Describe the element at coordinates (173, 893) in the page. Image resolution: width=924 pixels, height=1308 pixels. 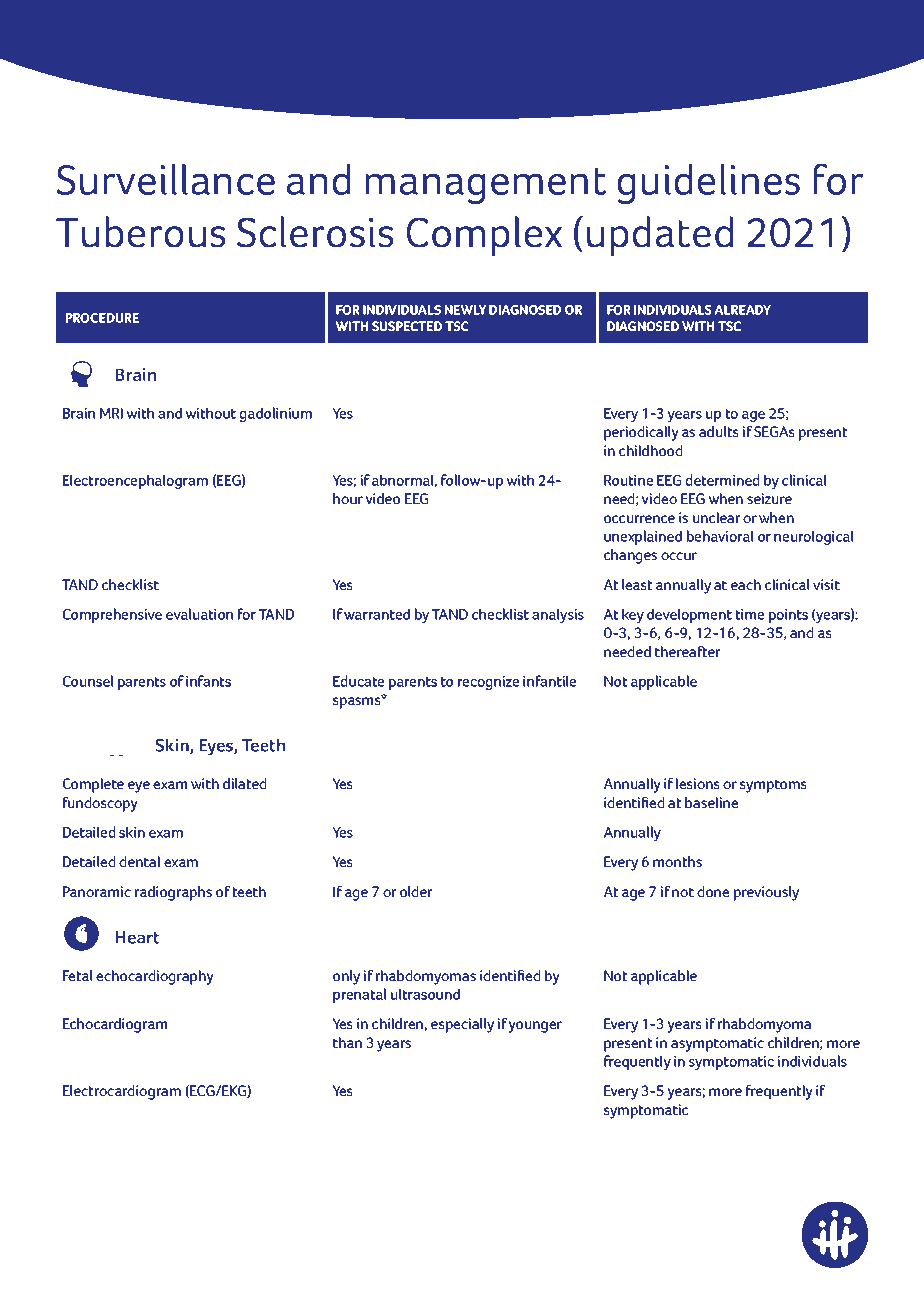
I see `radiographs` at that location.
